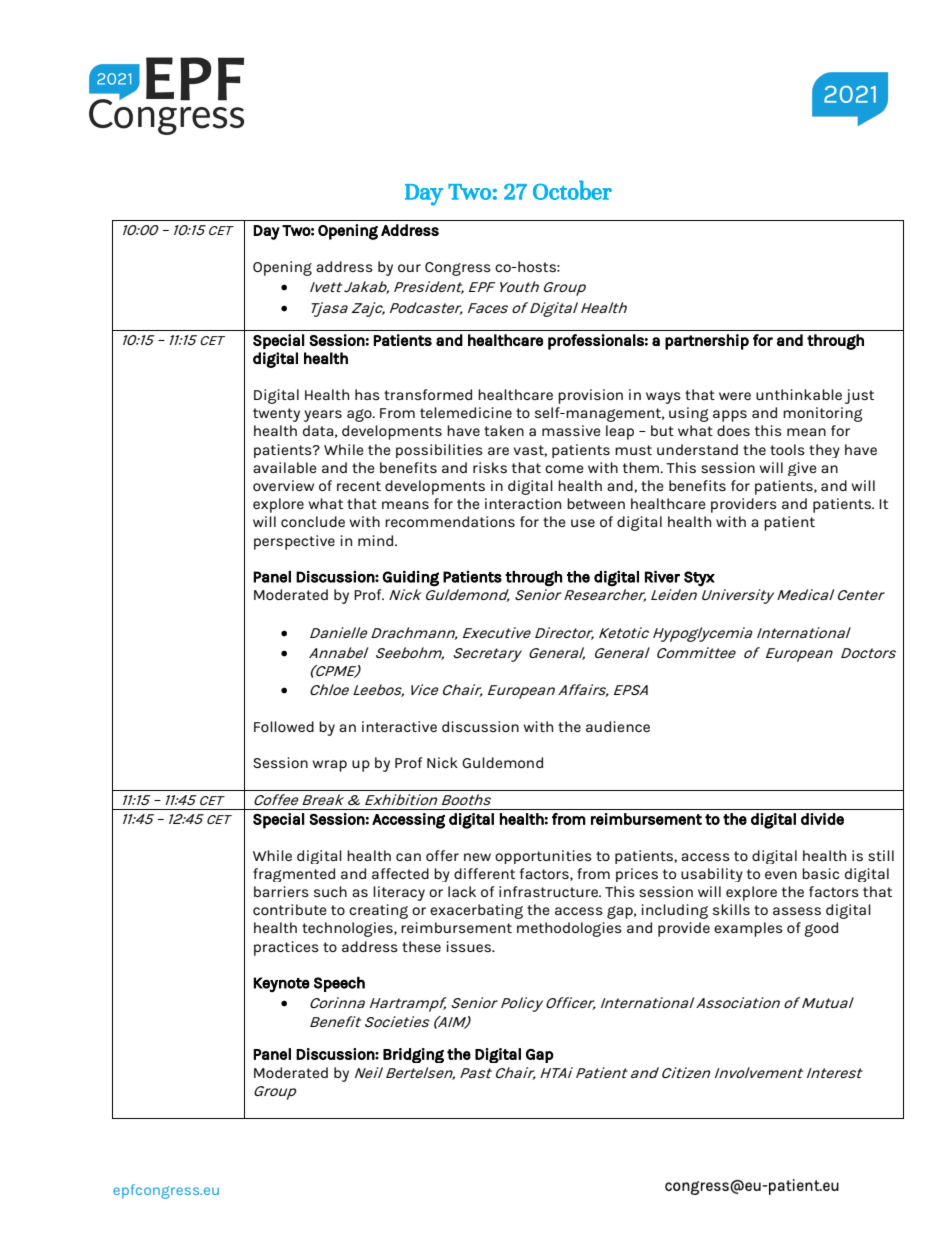 The width and height of the screenshot is (952, 1233). I want to click on partnership, so click(707, 342).
